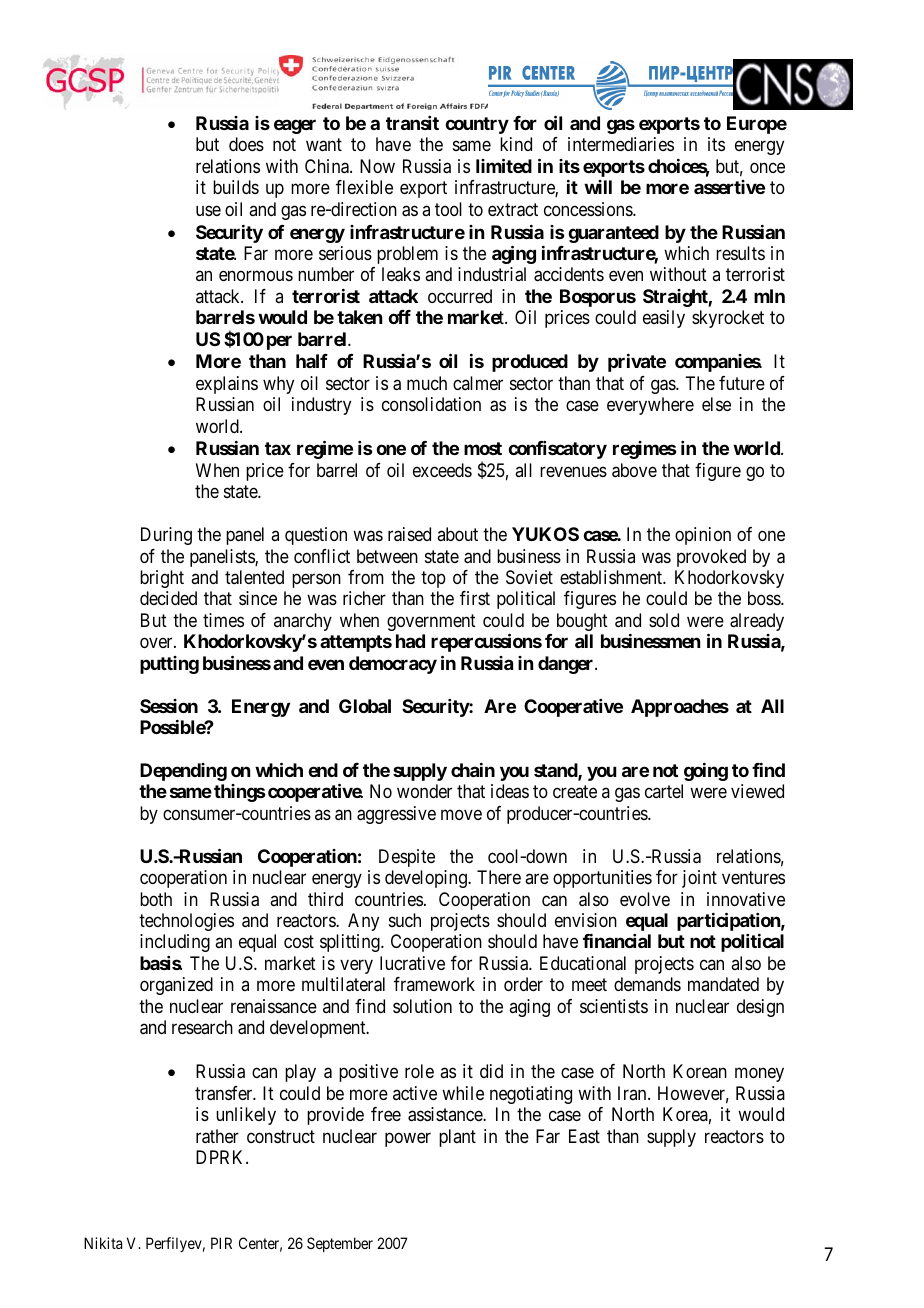 The image size is (924, 1308). I want to click on demands, so click(647, 984).
